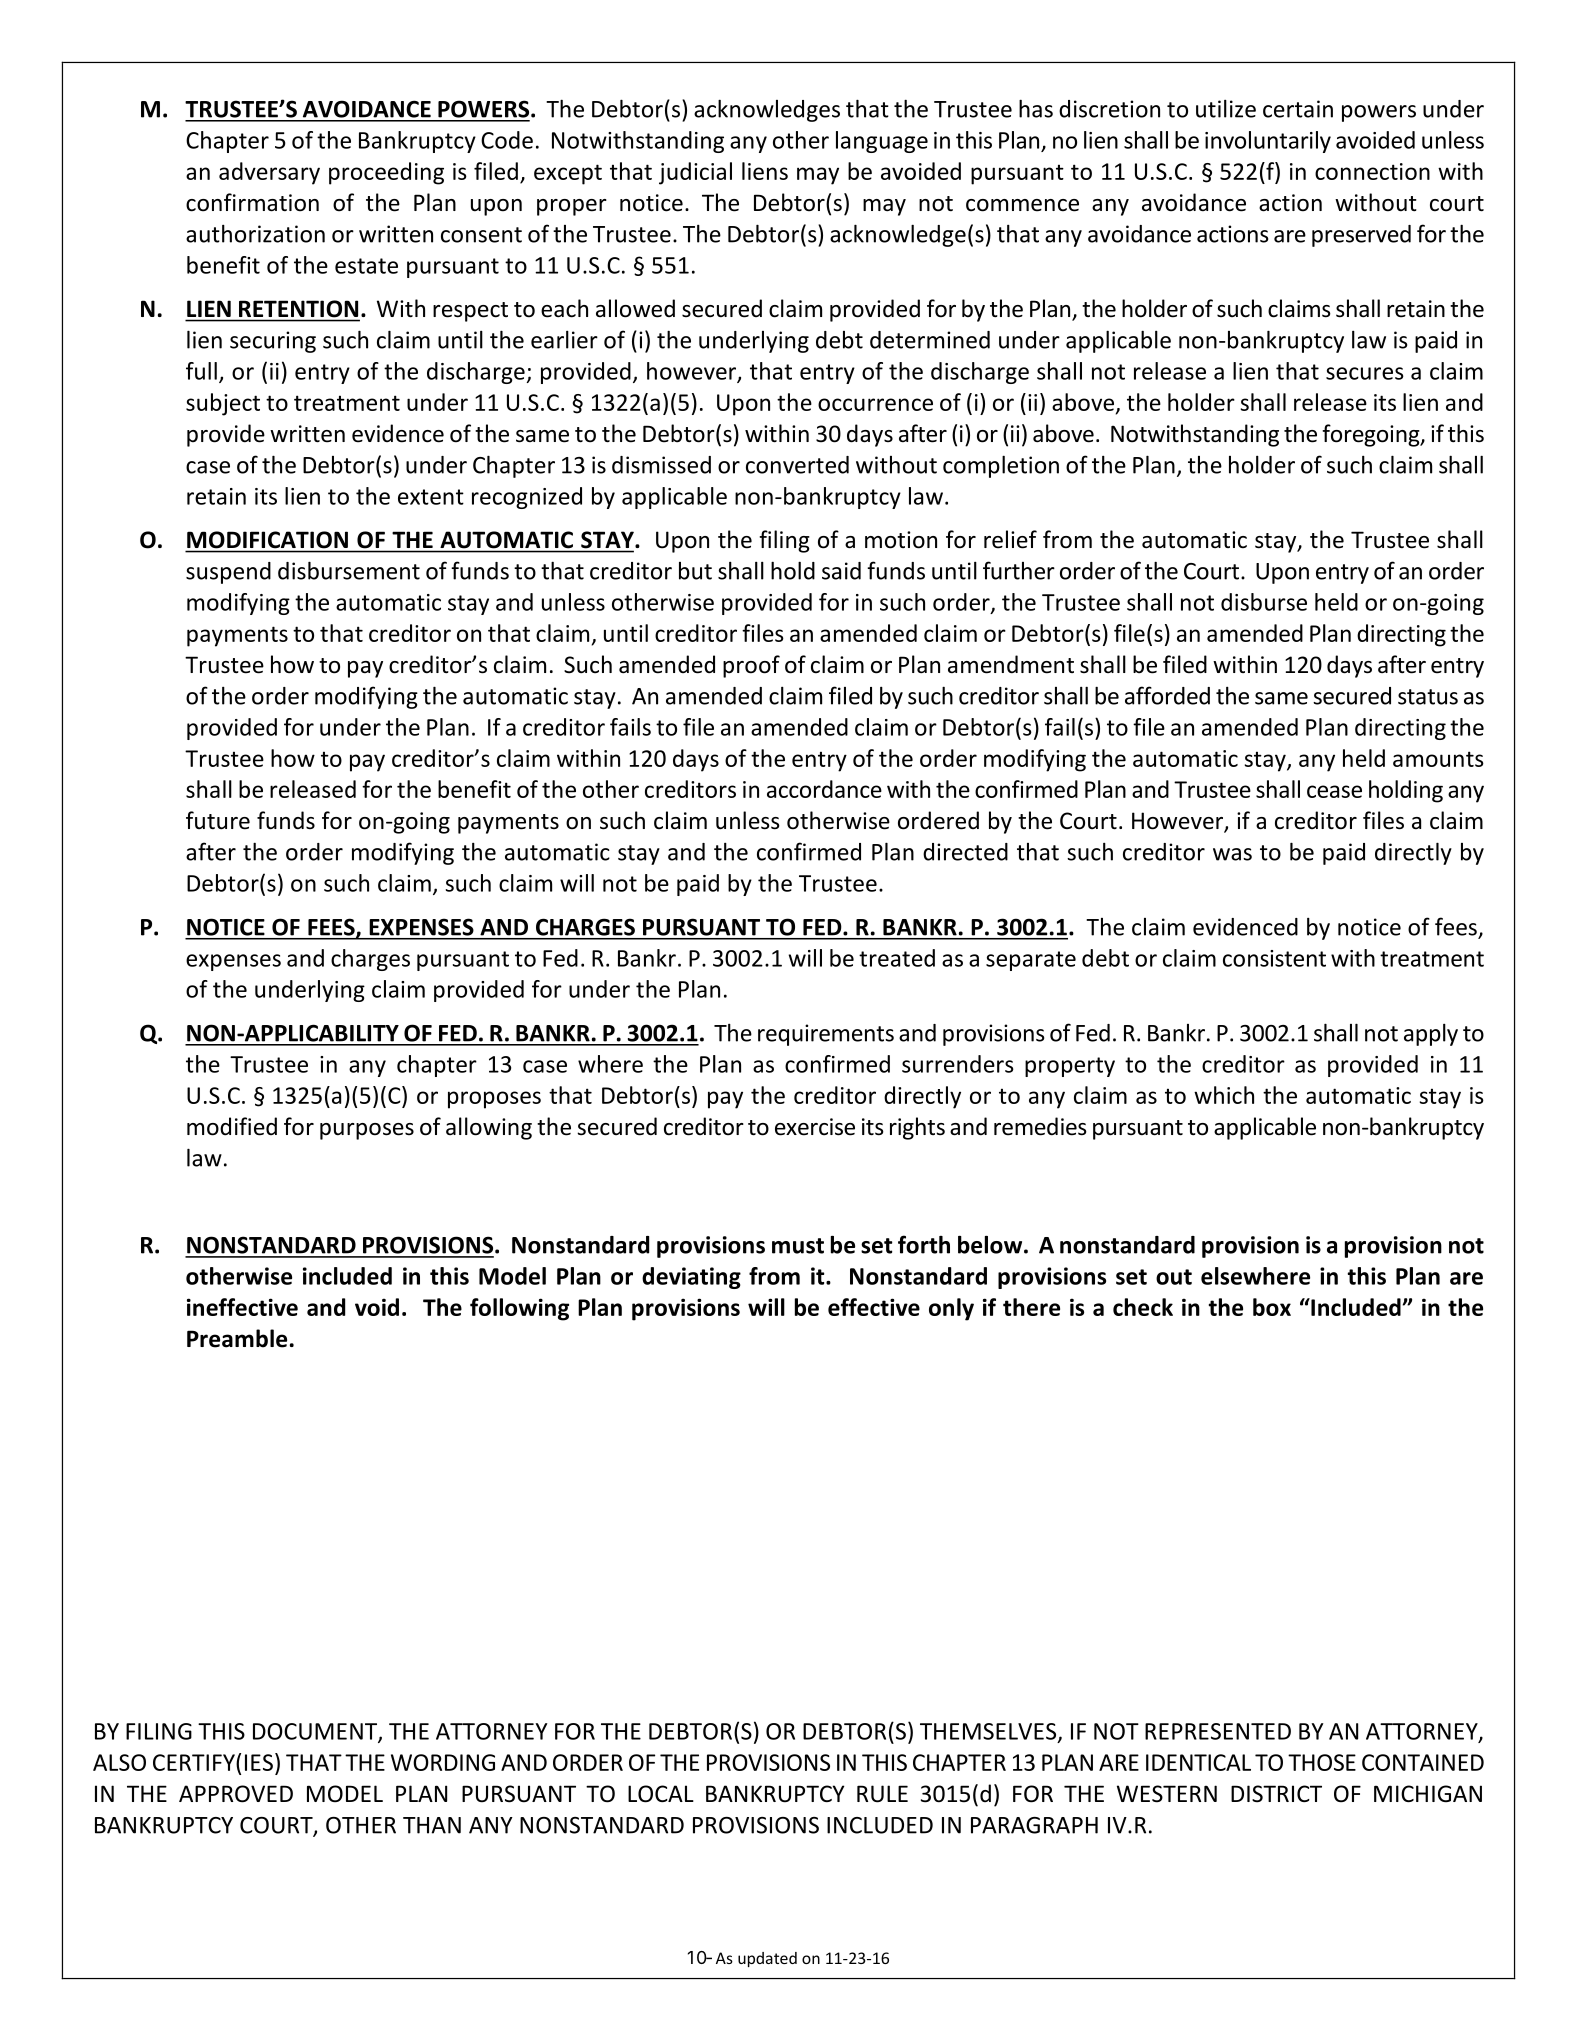 Image resolution: width=1577 pixels, height=2041 pixels. Describe the element at coordinates (826, 1035) in the screenshot. I see `requirements` at that location.
